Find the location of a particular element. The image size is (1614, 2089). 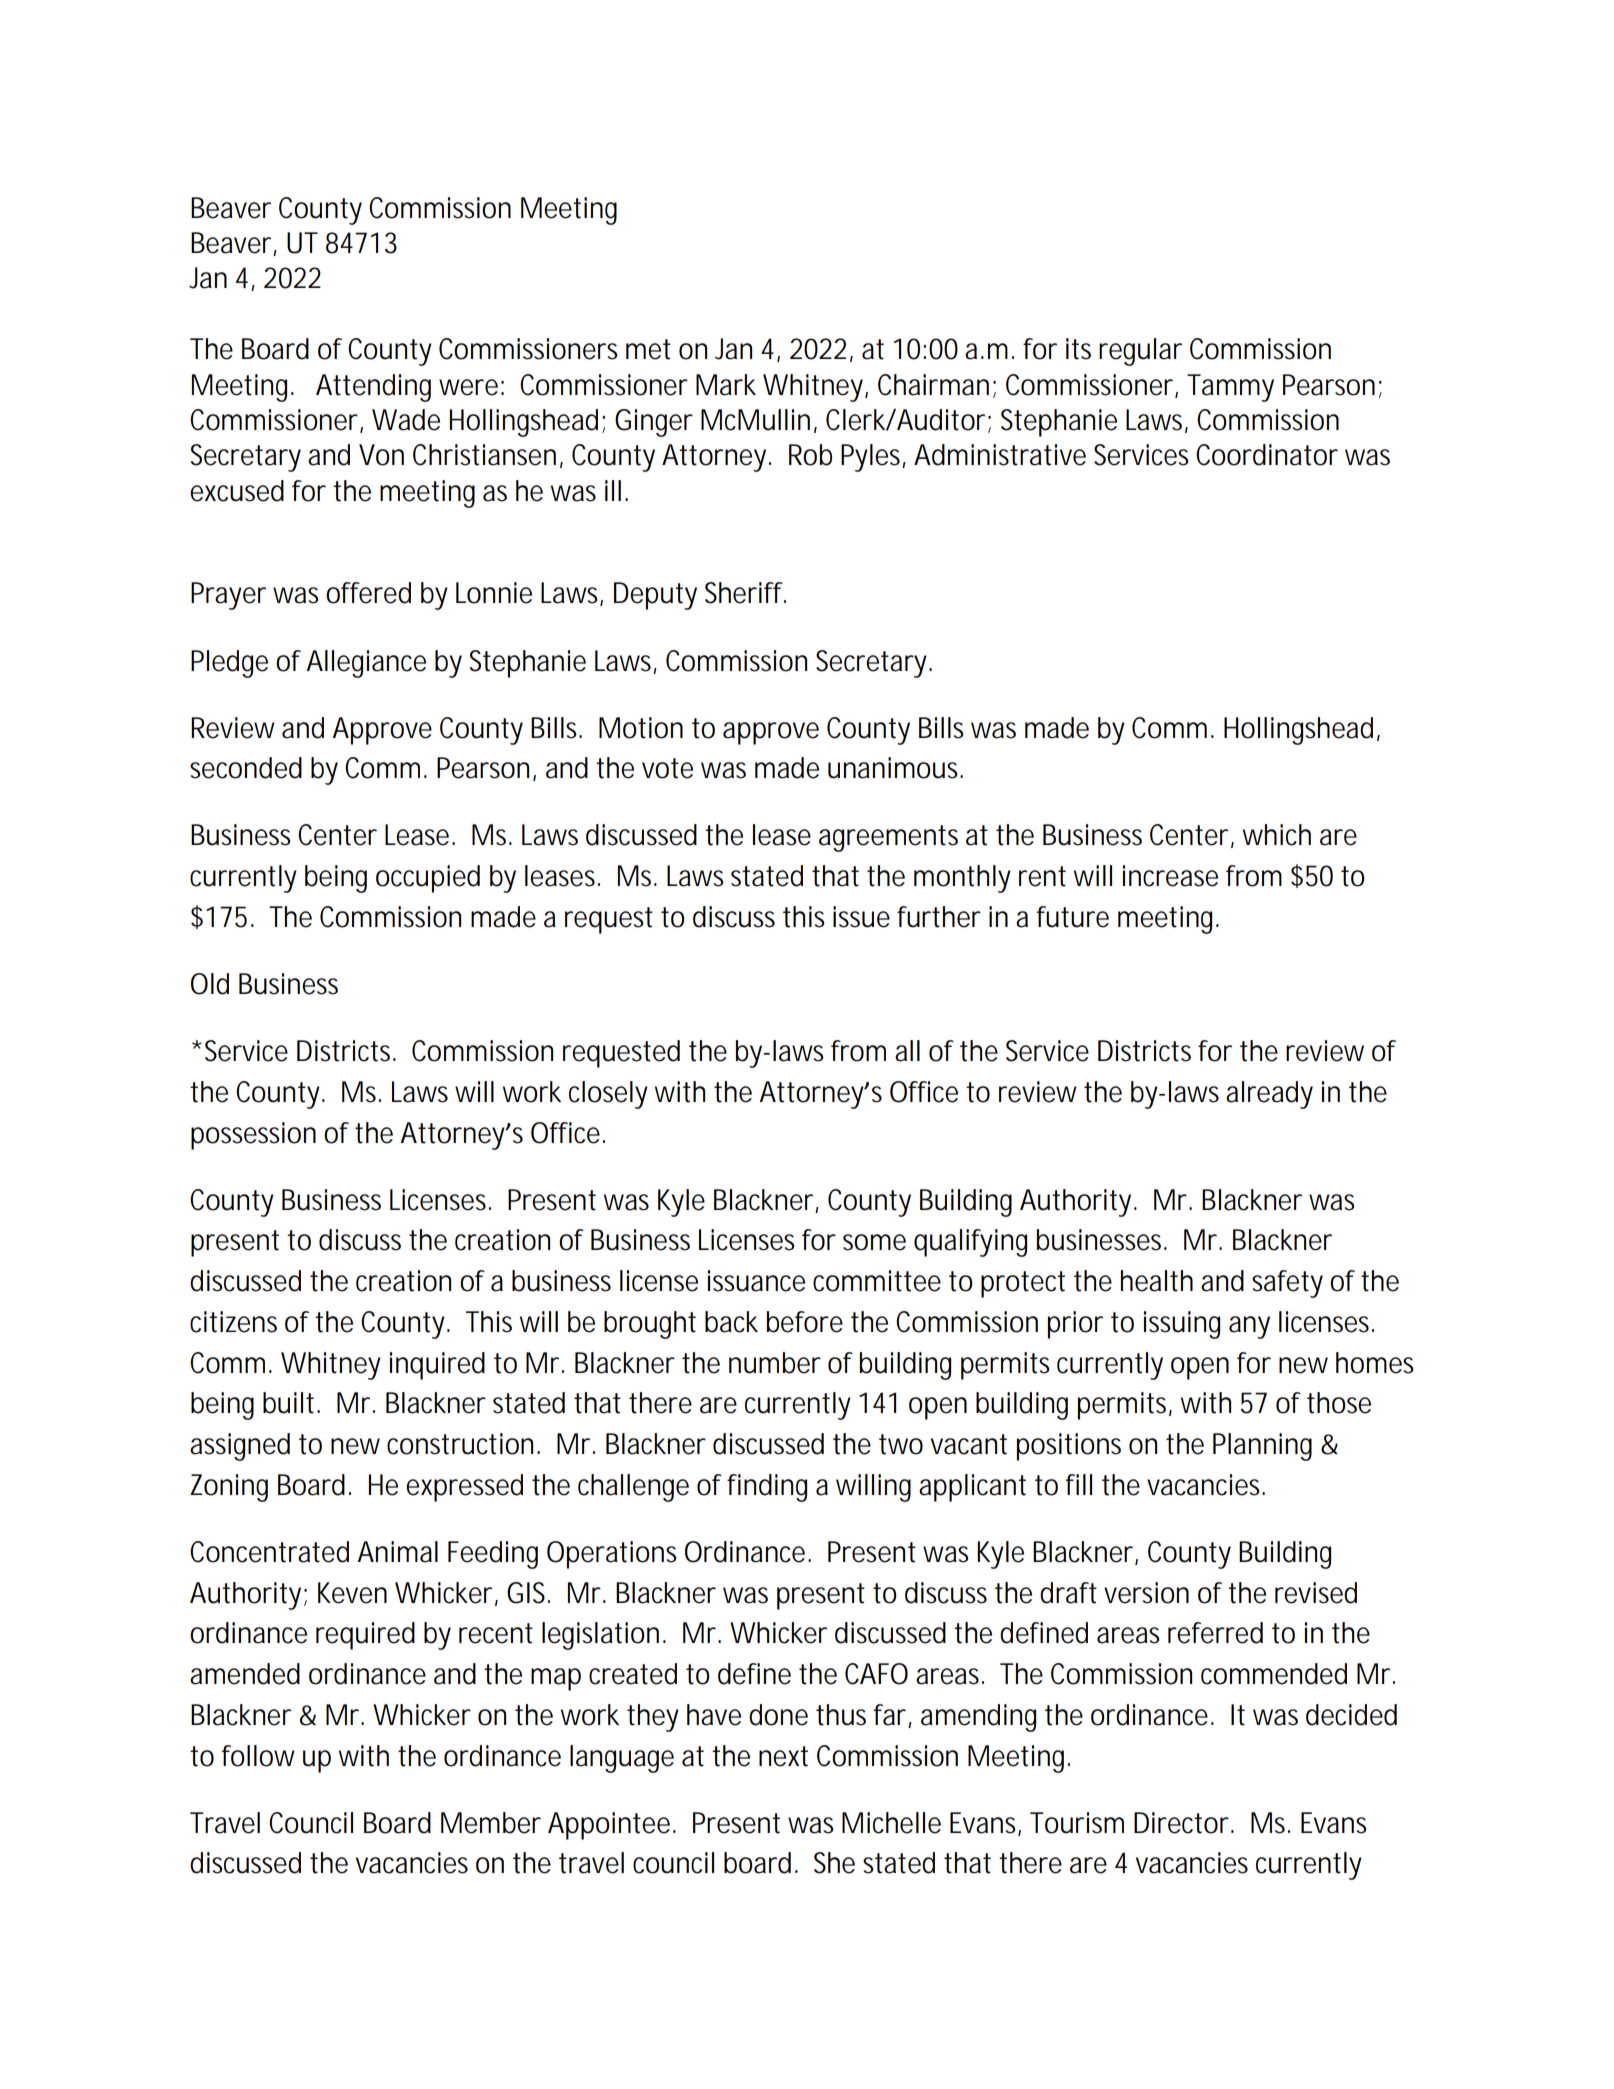

seconded is located at coordinates (246, 768).
